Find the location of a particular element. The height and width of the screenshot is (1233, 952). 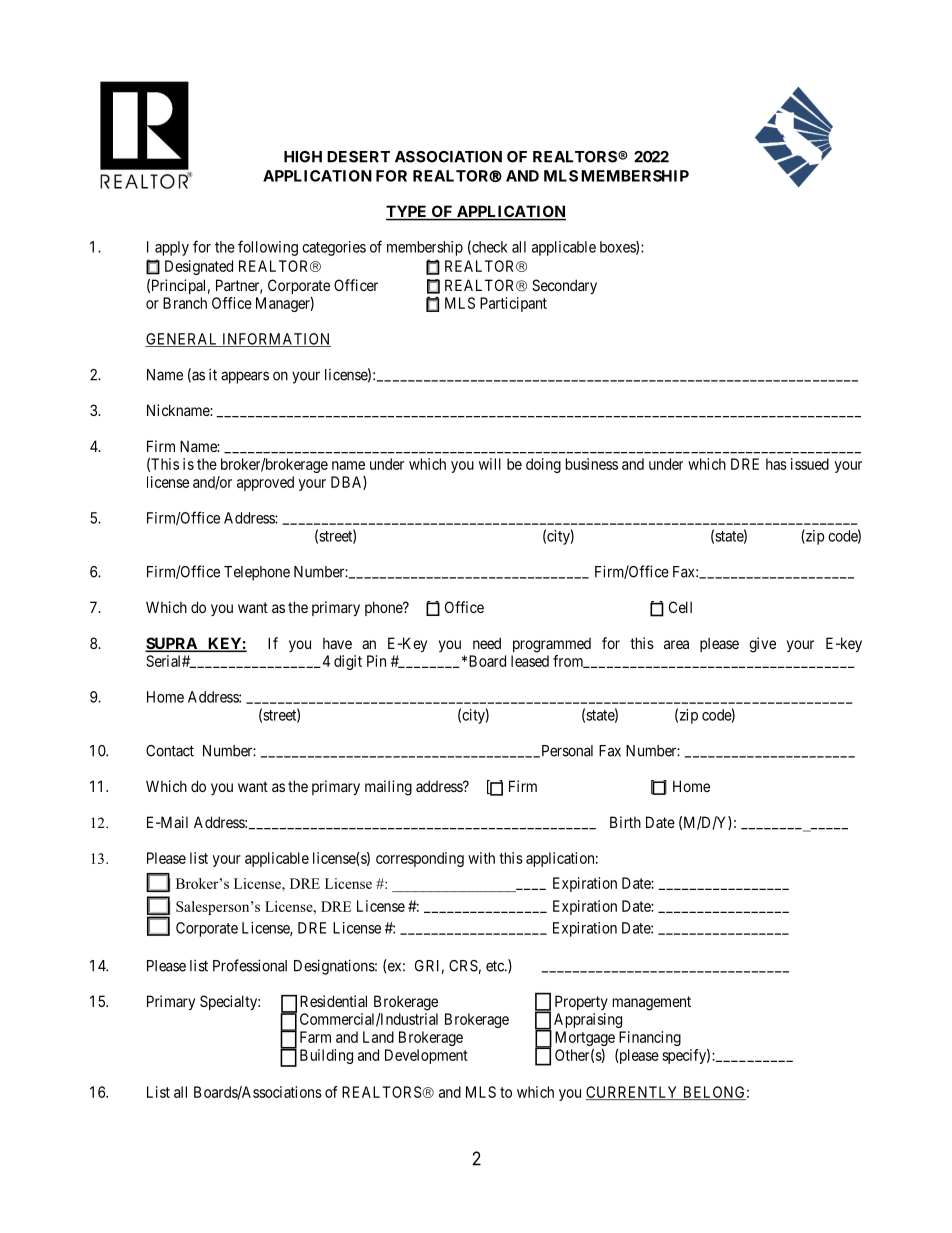

has is located at coordinates (776, 464).
